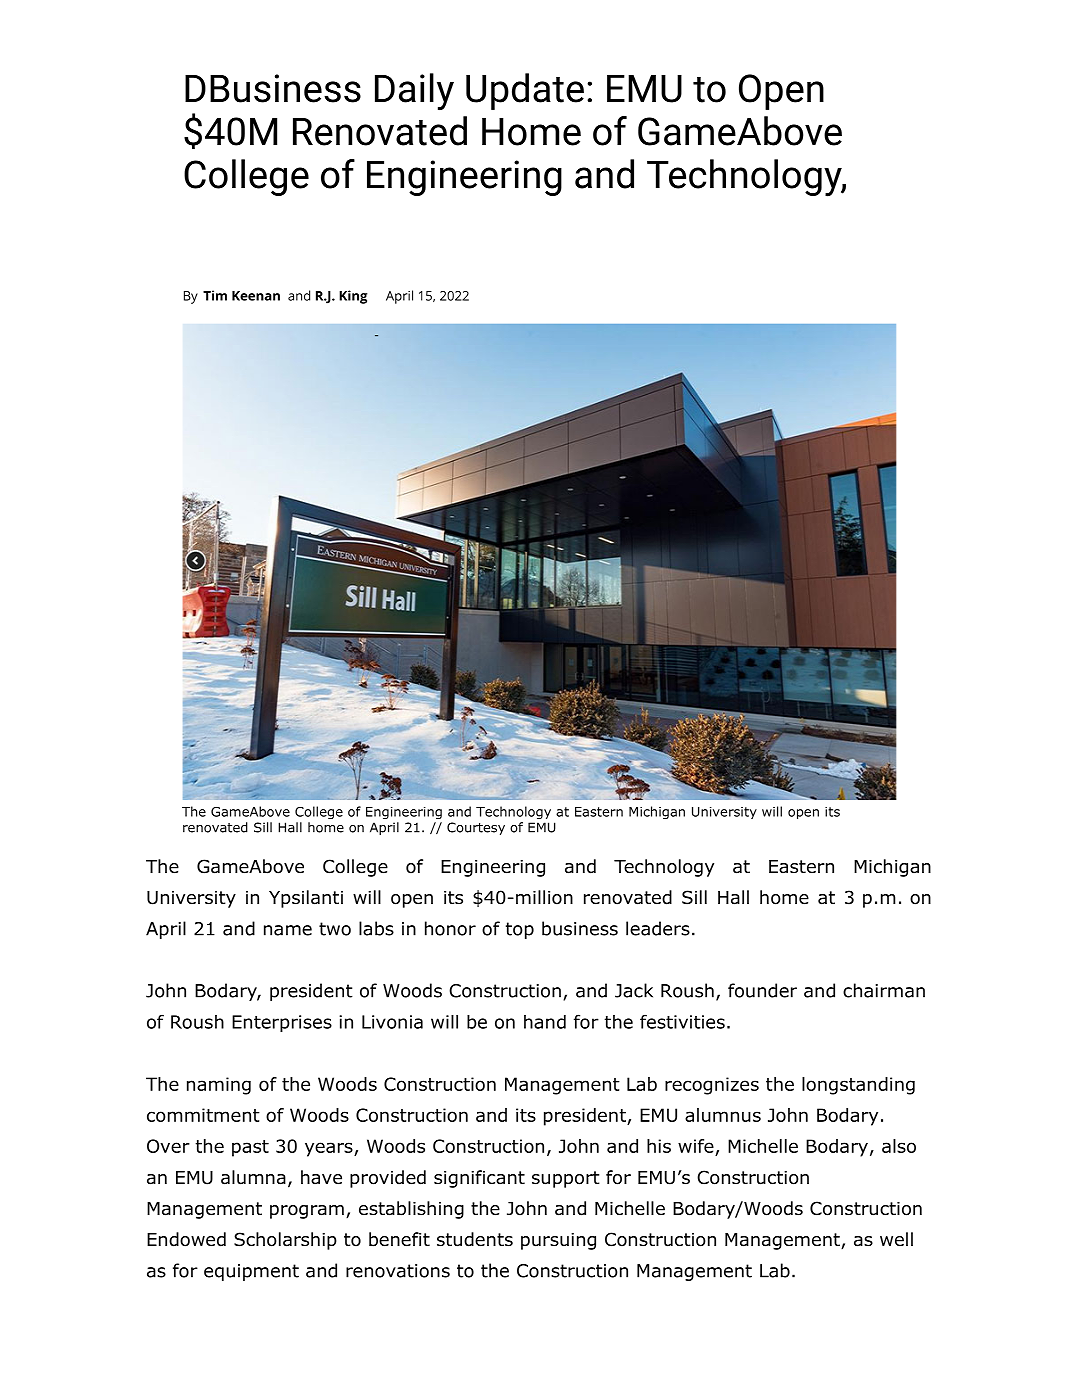 Image resolution: width=1079 pixels, height=1396 pixels. Describe the element at coordinates (659, 1146) in the screenshot. I see `his` at that location.
